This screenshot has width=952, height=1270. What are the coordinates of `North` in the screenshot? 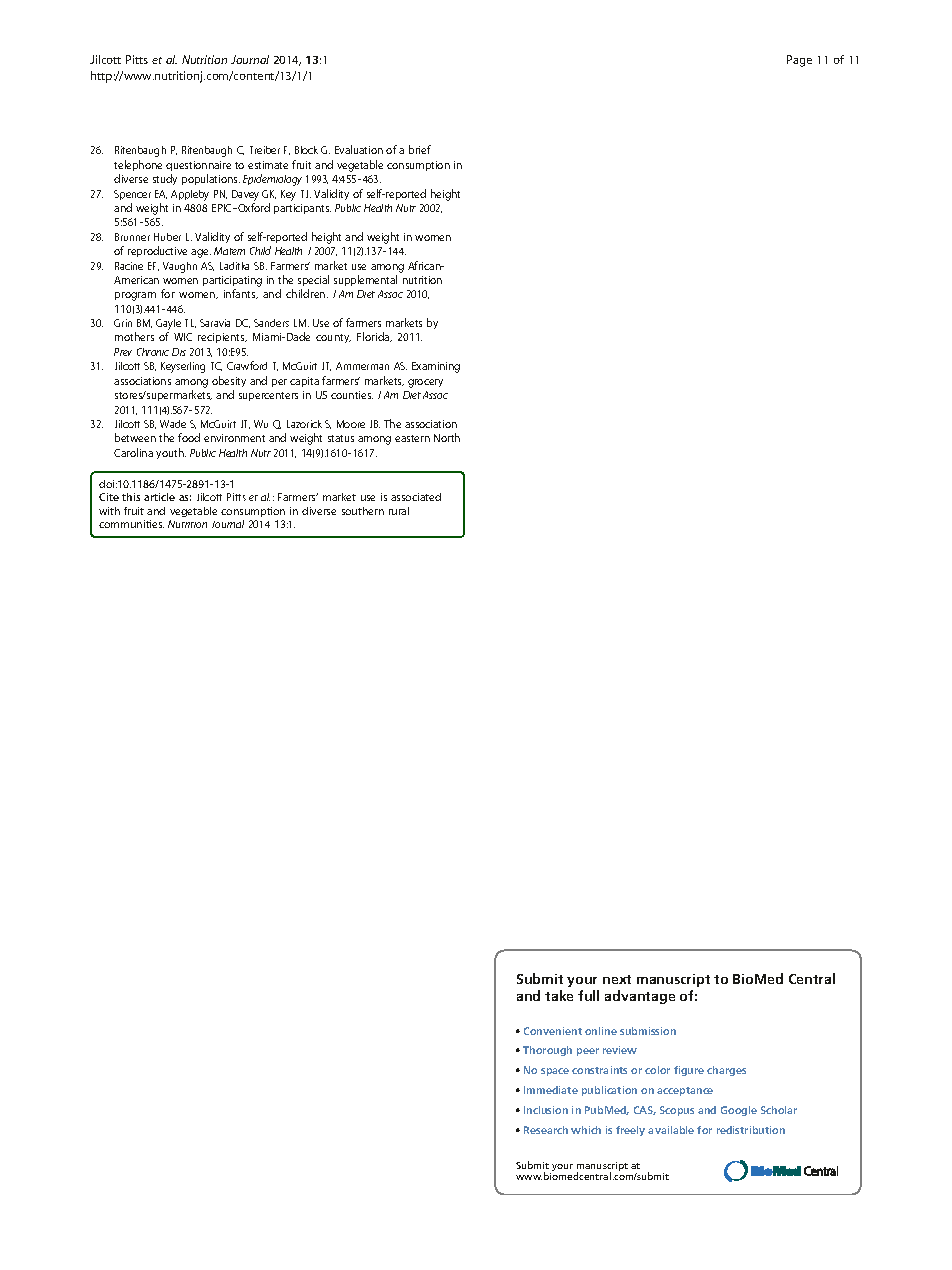 It's located at (447, 437).
